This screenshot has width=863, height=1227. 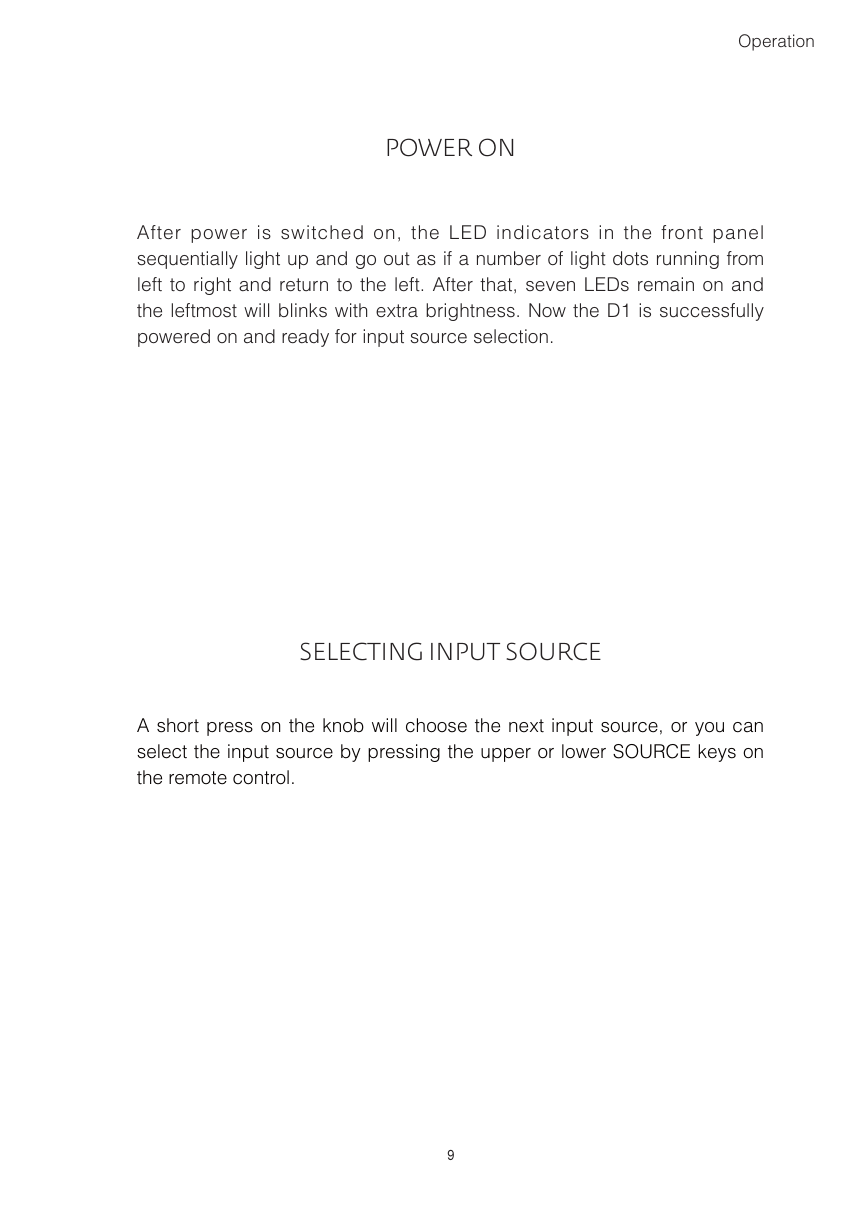 I want to click on upper, so click(x=506, y=755).
